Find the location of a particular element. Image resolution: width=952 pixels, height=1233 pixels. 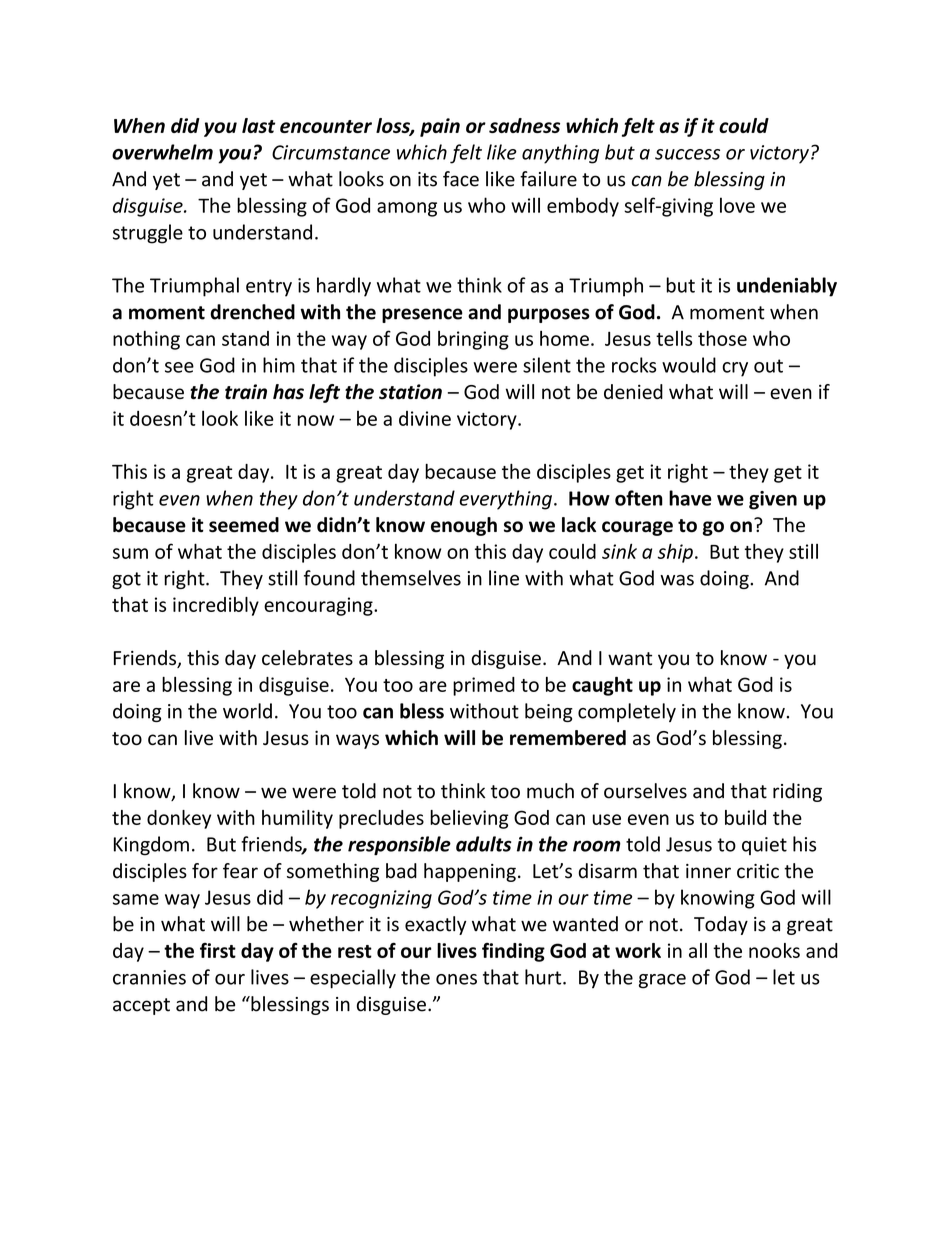

world is located at coordinates (247, 711).
